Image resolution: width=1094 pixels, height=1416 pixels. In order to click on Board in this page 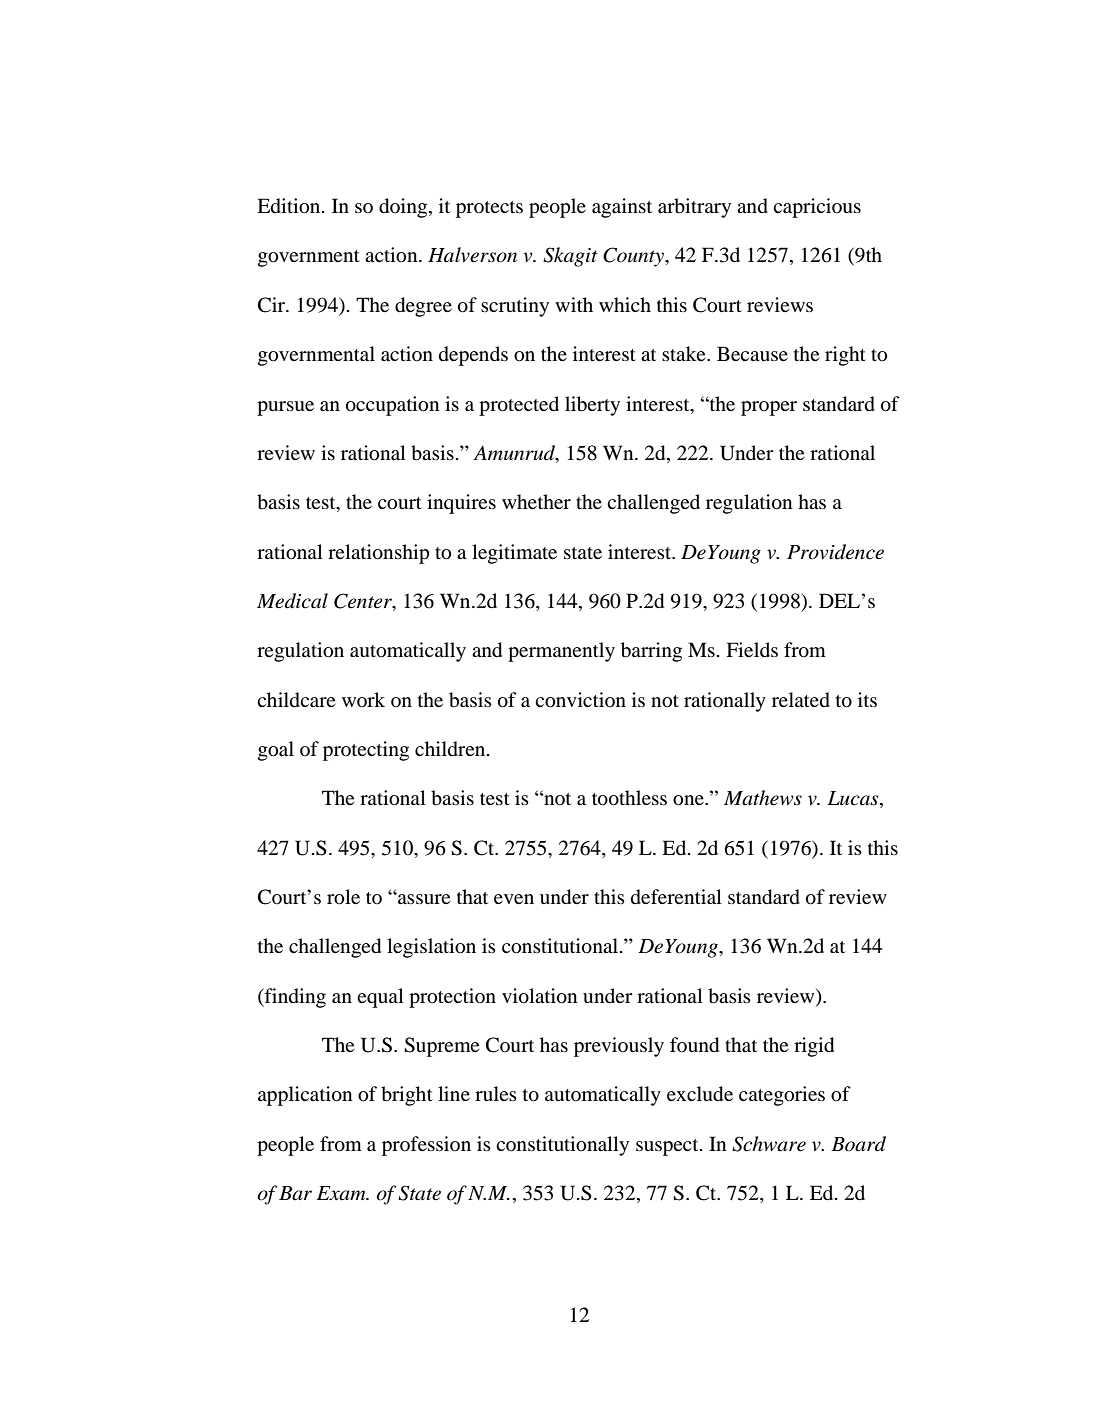, I will do `click(858, 1144)`.
